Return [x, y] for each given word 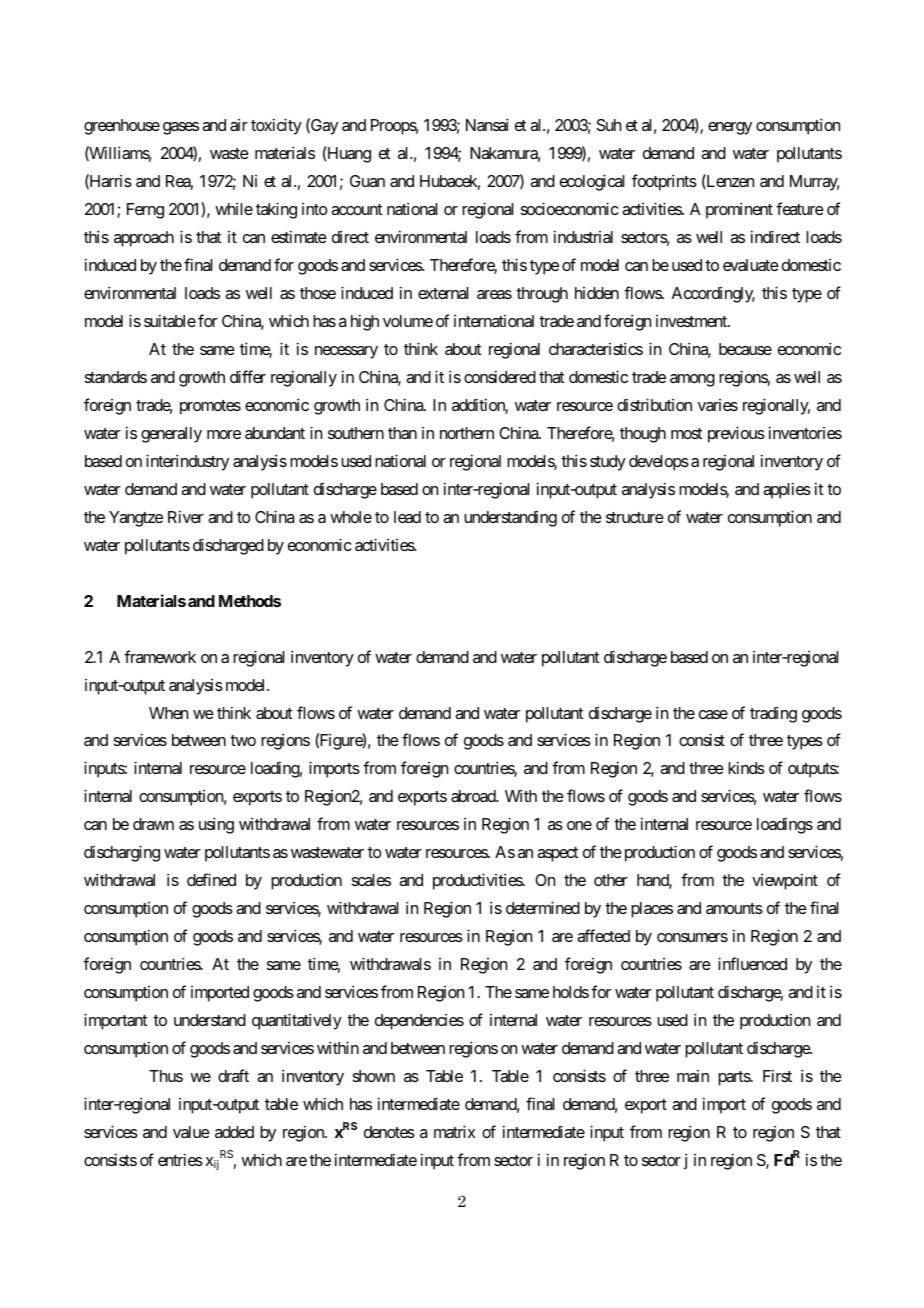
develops [659, 463]
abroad [474, 796]
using [216, 825]
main [693, 1076]
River [186, 516]
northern [467, 433]
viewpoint [785, 881]
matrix [454, 1131]
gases [181, 128]
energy [730, 128]
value [191, 1132]
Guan [367, 181]
